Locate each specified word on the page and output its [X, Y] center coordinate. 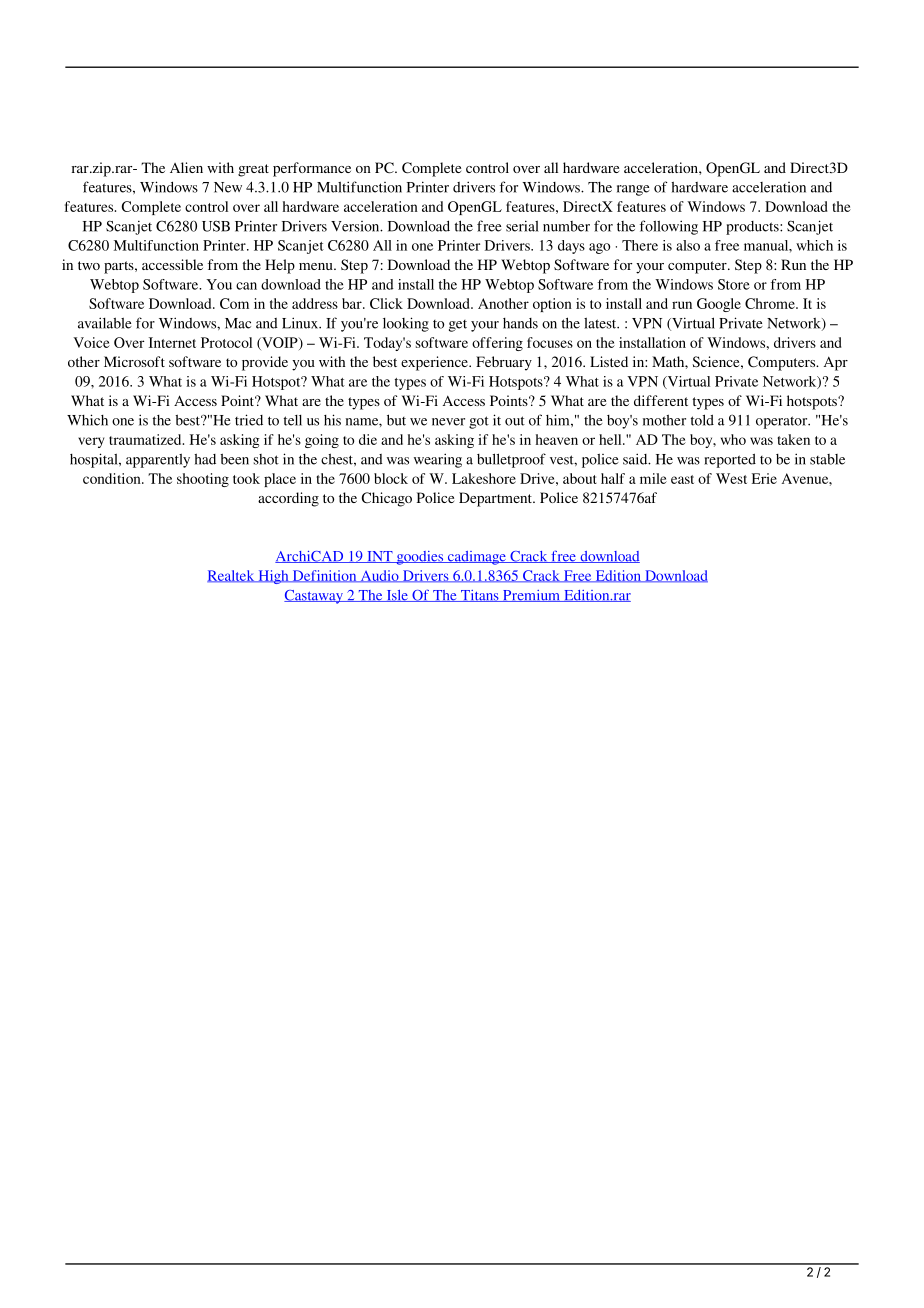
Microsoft [134, 361]
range [633, 190]
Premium [531, 596]
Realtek [232, 576]
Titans [480, 596]
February [504, 363]
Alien [186, 167]
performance [312, 169]
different [661, 400]
